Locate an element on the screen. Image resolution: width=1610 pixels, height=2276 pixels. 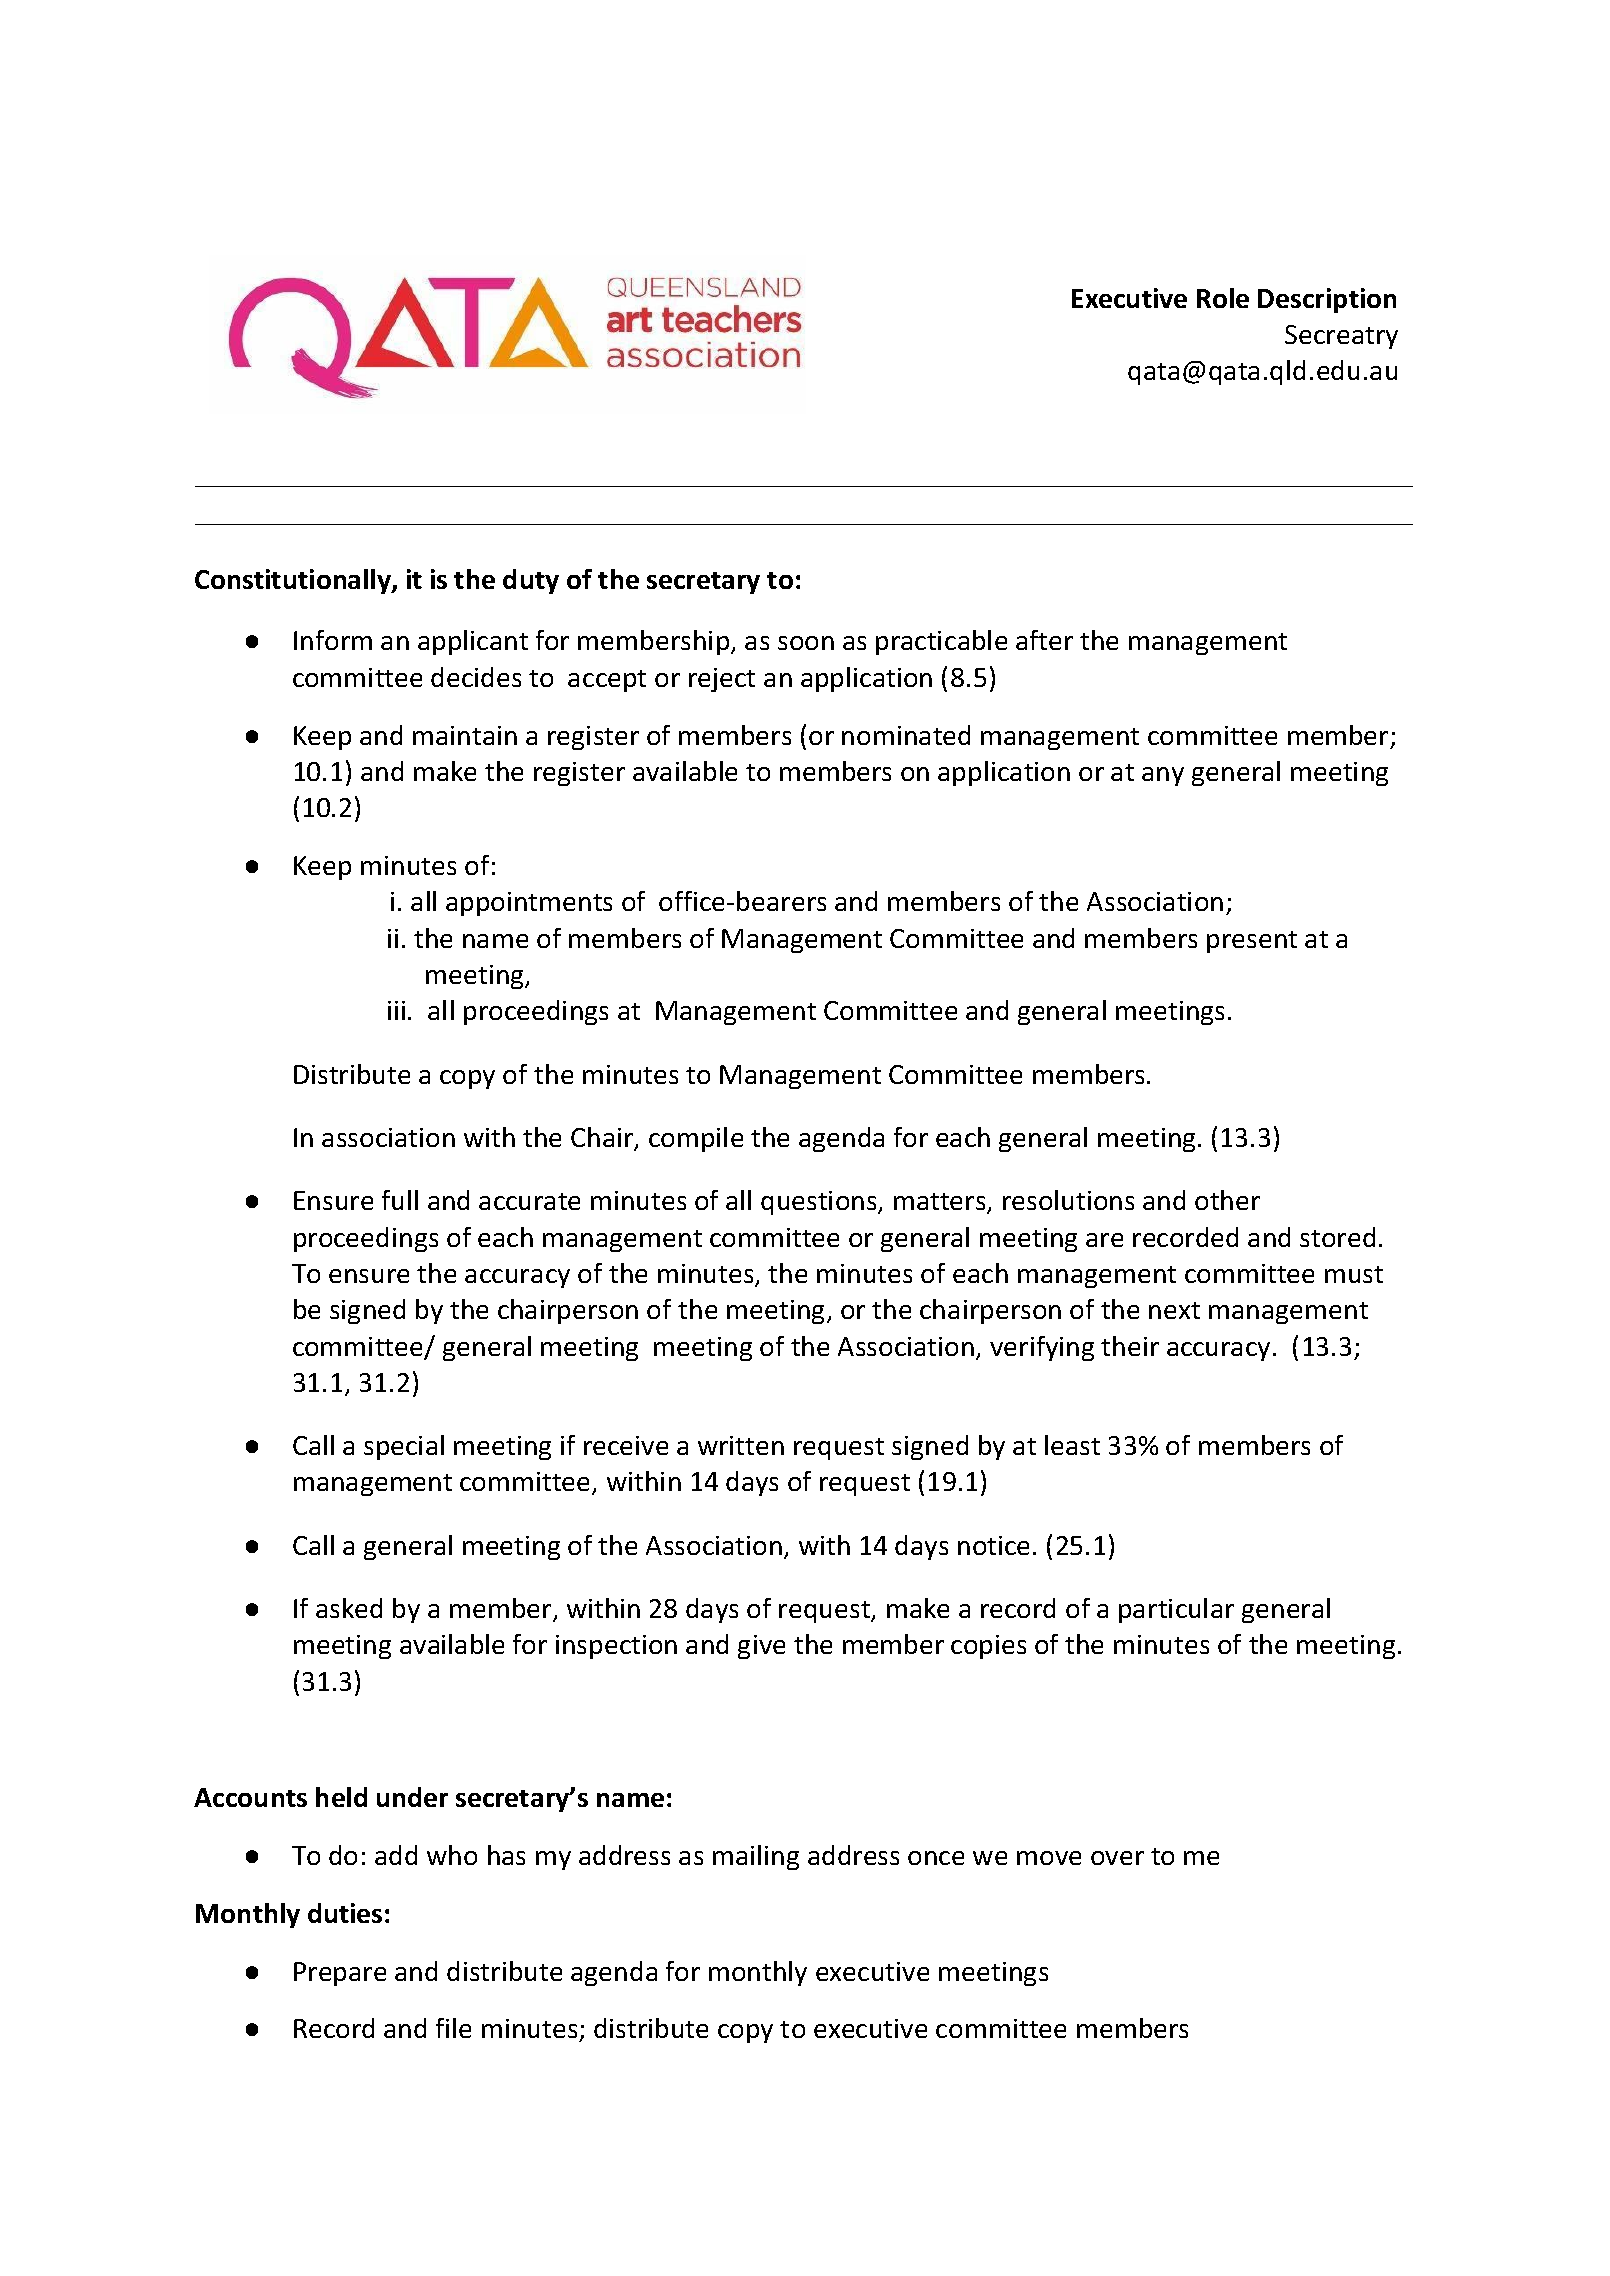
soon is located at coordinates (806, 643).
